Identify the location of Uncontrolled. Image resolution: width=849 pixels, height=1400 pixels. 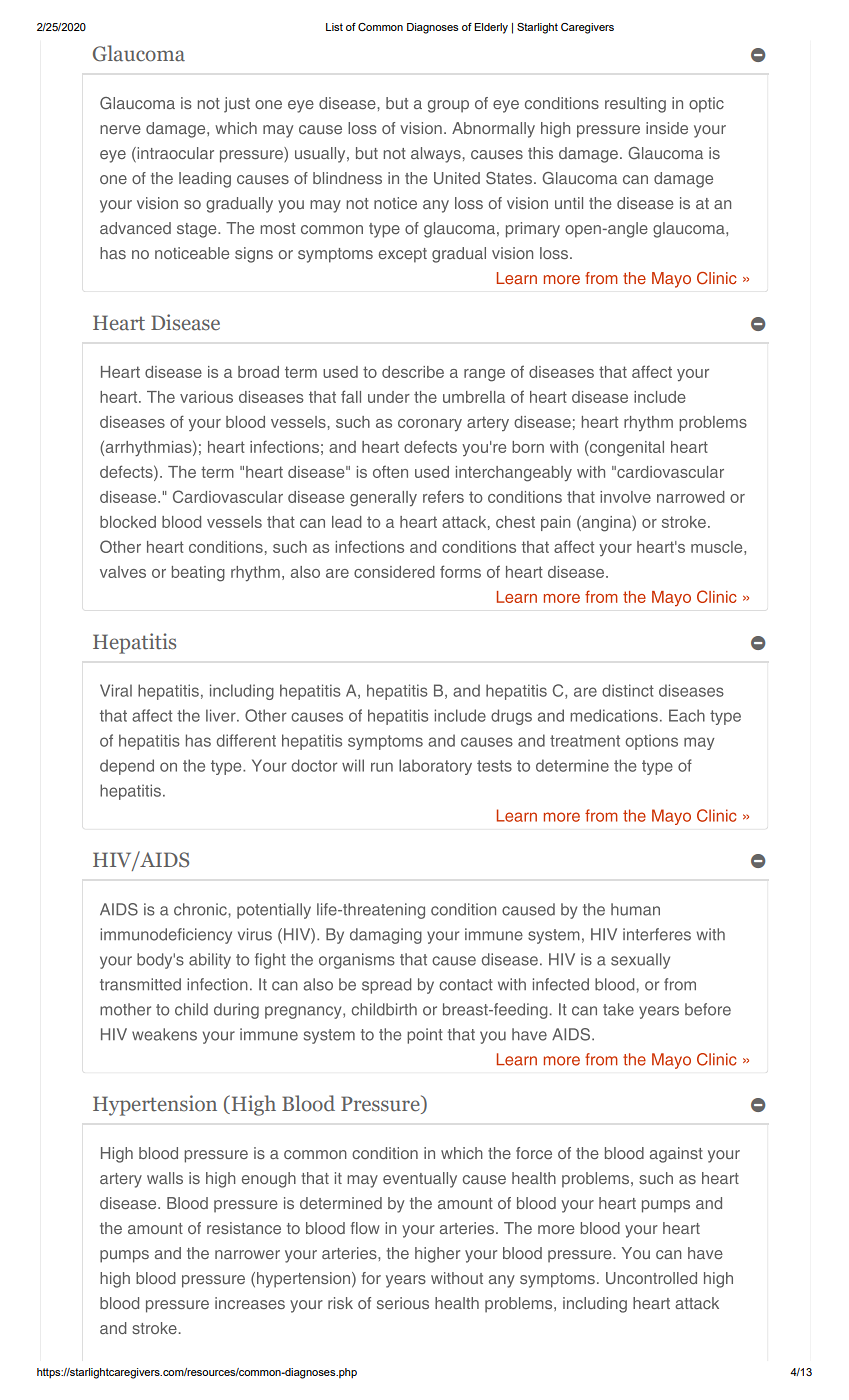
(651, 1278).
